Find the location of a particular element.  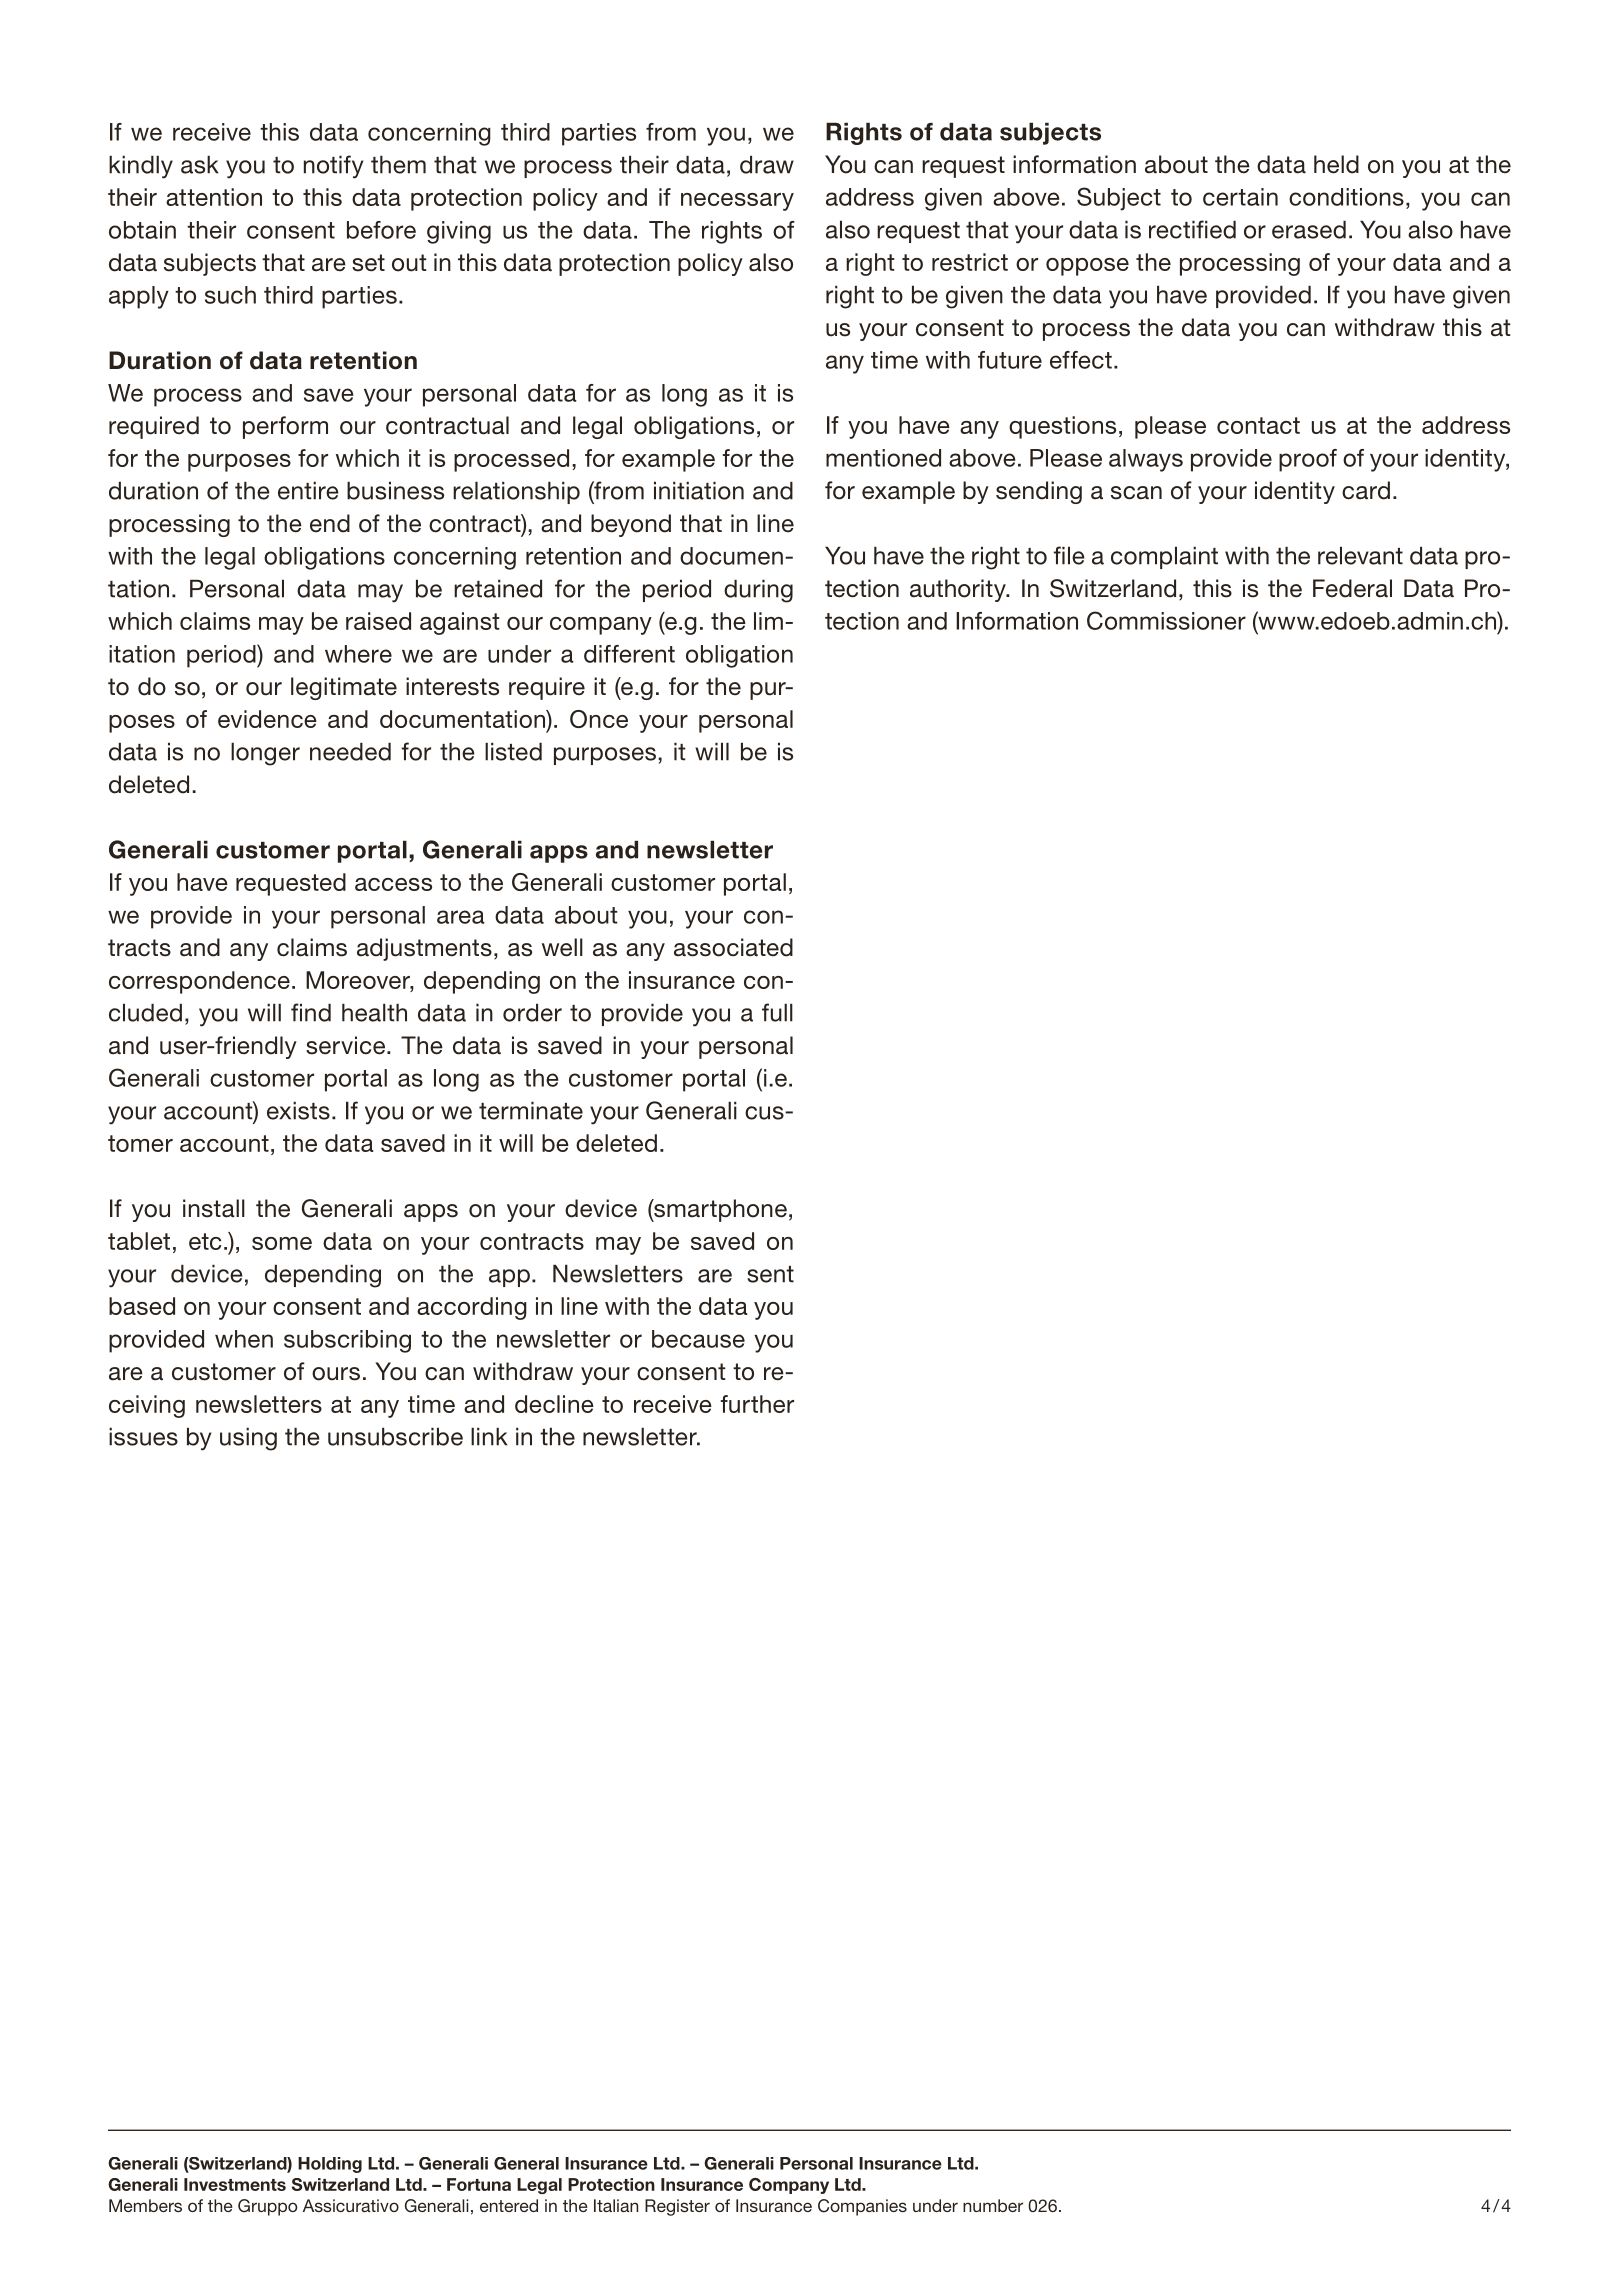

attention is located at coordinates (214, 197).
